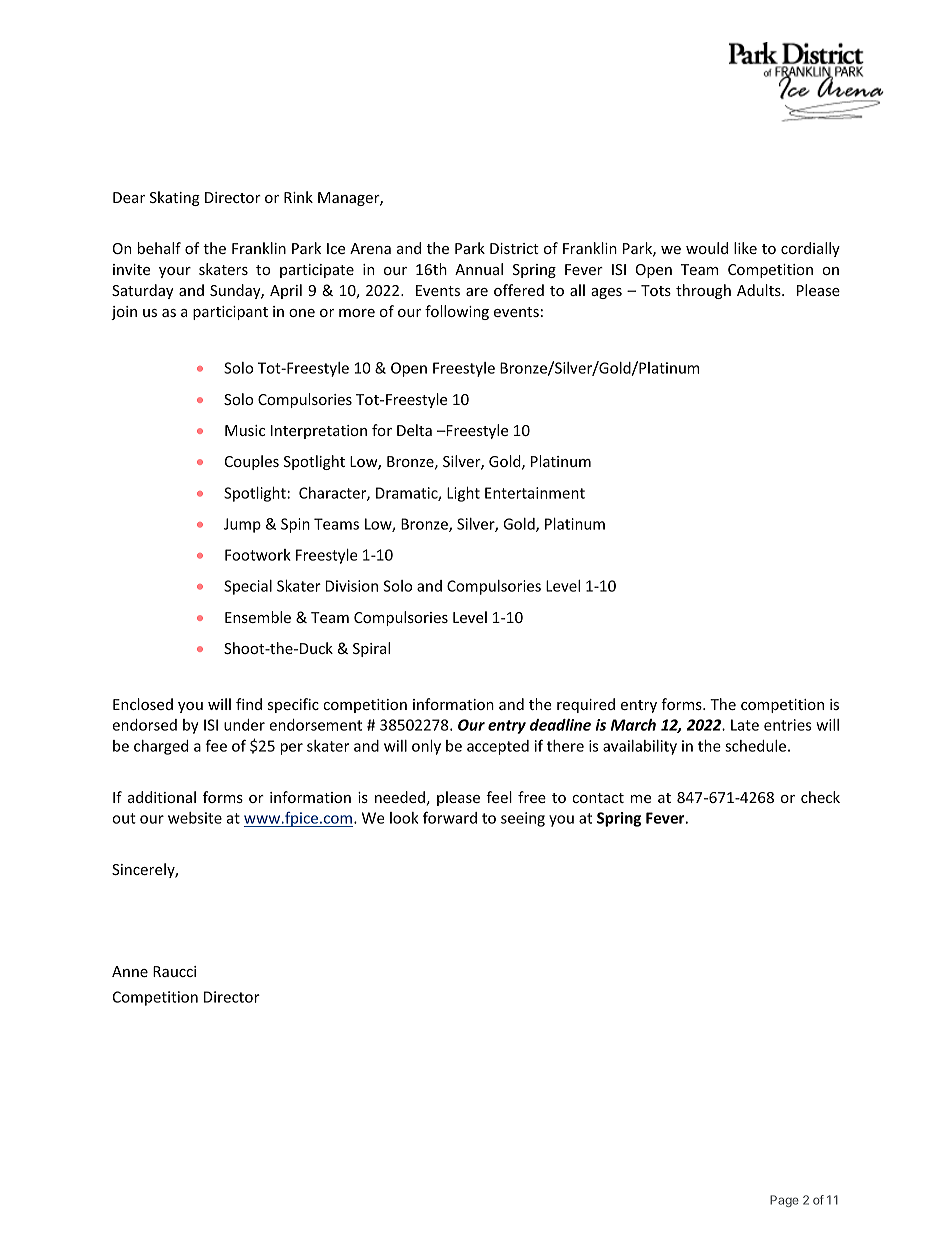 The image size is (952, 1233). What do you see at coordinates (175, 198) in the screenshot?
I see `Skating` at bounding box center [175, 198].
